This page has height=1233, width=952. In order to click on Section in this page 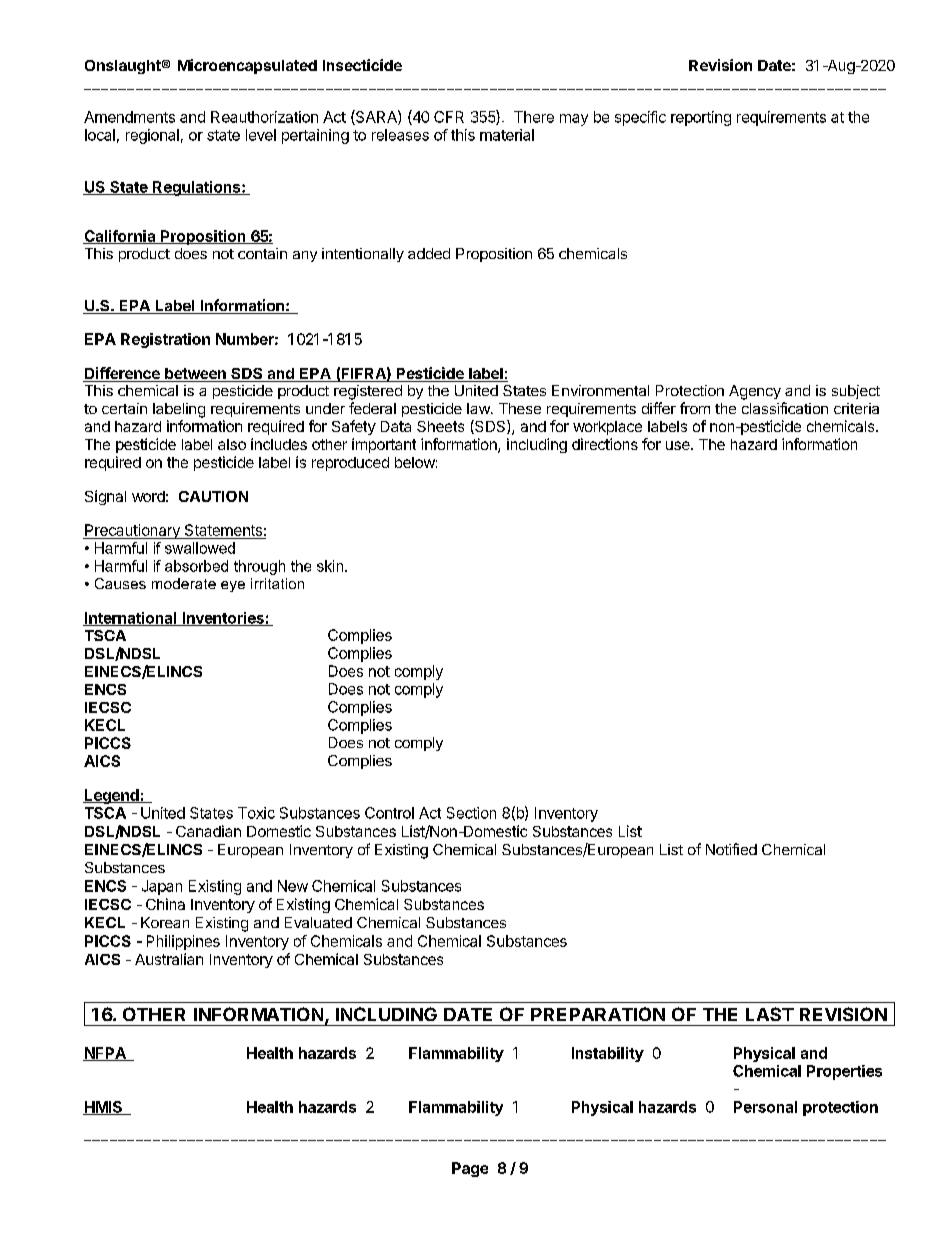, I will do `click(471, 813)`.
